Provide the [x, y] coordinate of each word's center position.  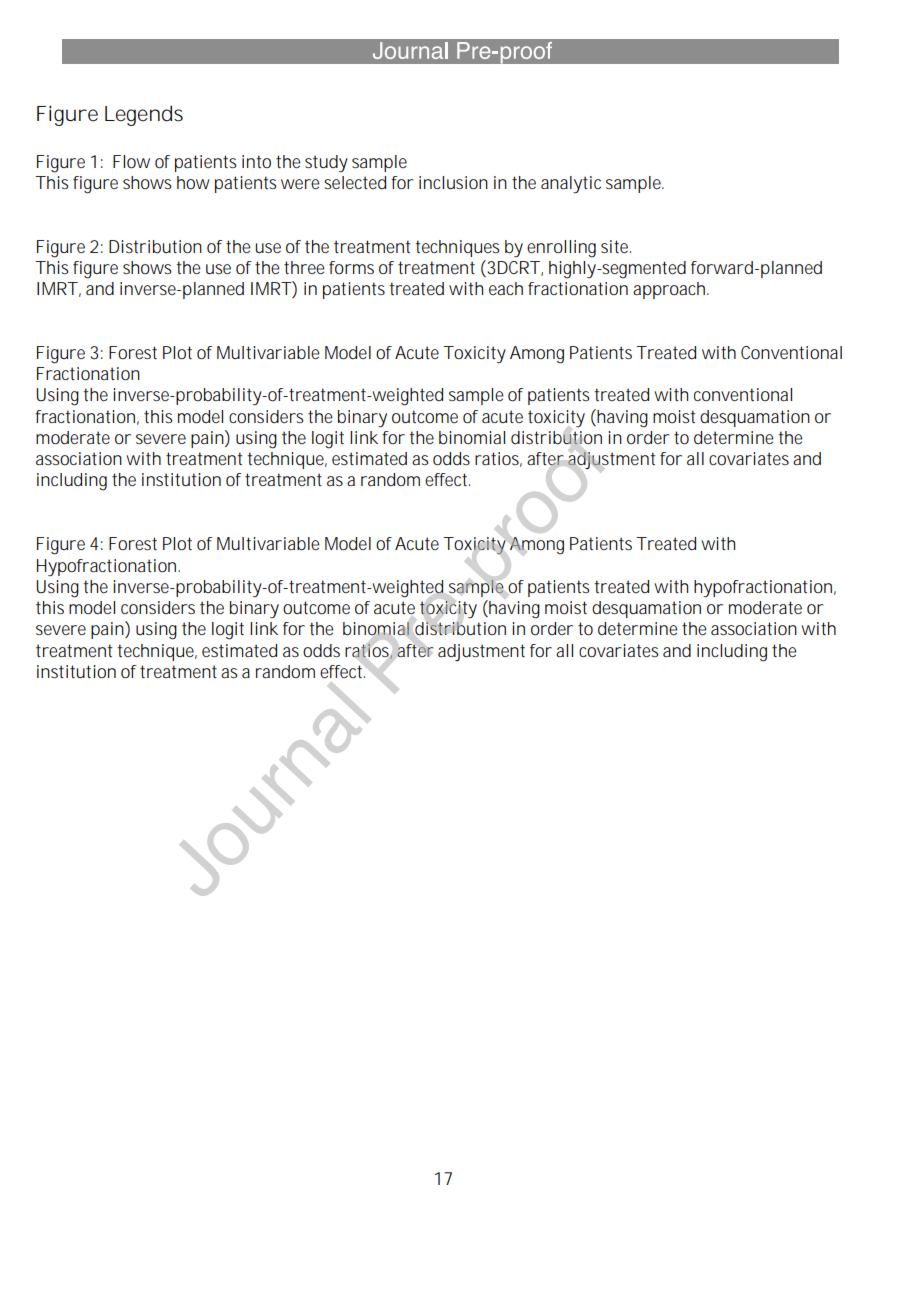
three [304, 267]
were [300, 184]
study [326, 164]
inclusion [453, 182]
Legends [144, 115]
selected [355, 182]
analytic [571, 185]
